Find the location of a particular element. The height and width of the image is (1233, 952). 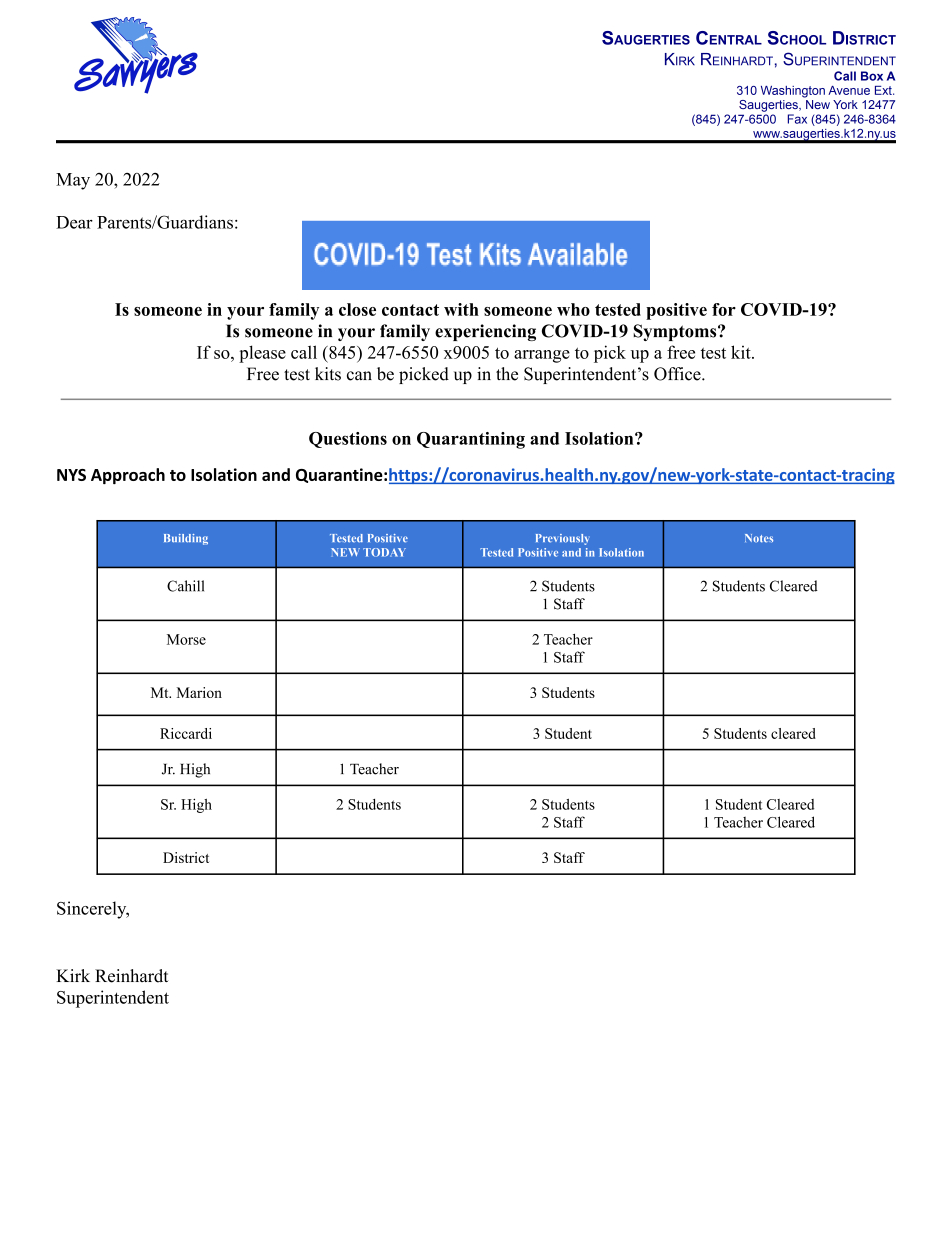

Avenue is located at coordinates (849, 90).
